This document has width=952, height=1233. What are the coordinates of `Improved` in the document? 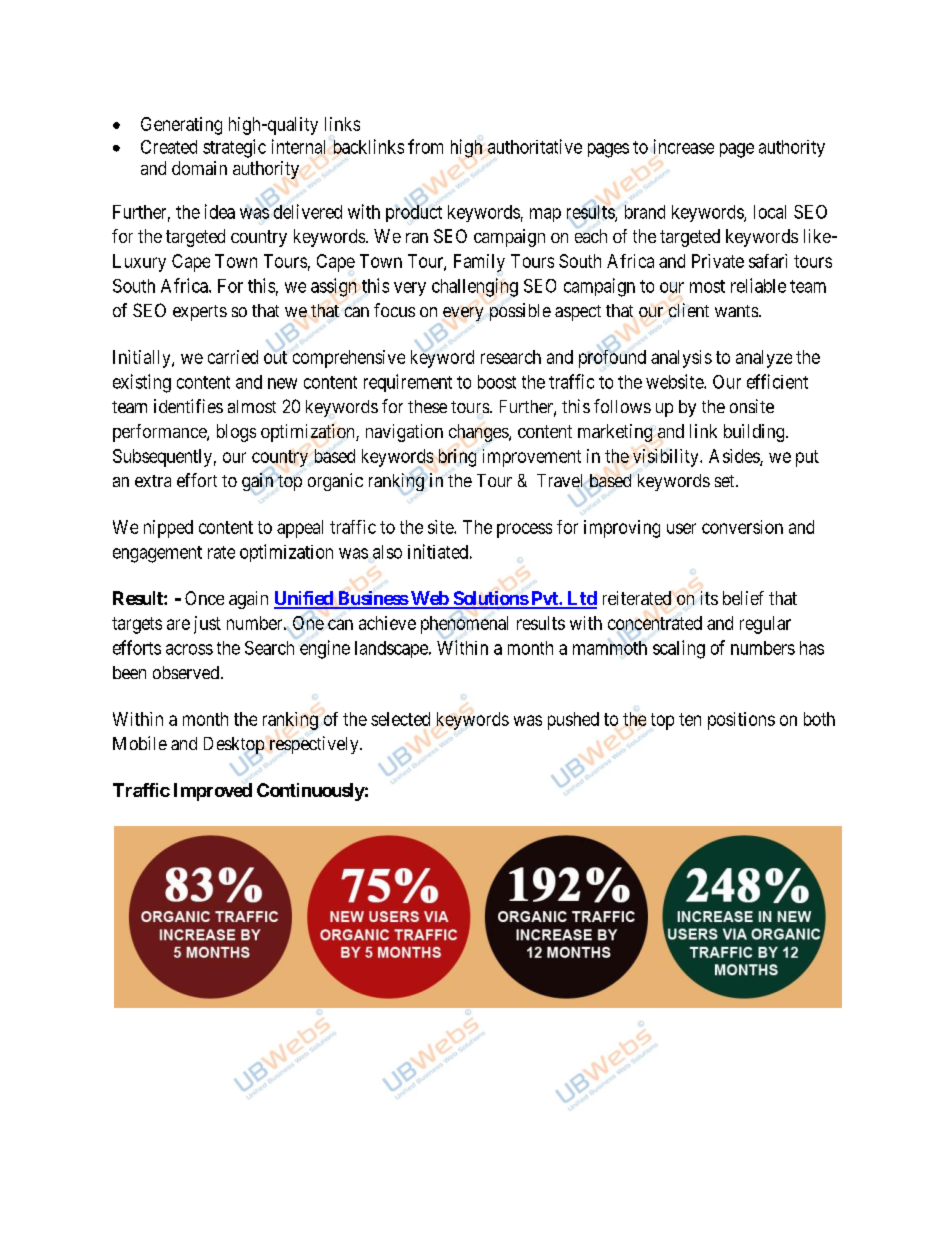 It's located at (213, 792).
